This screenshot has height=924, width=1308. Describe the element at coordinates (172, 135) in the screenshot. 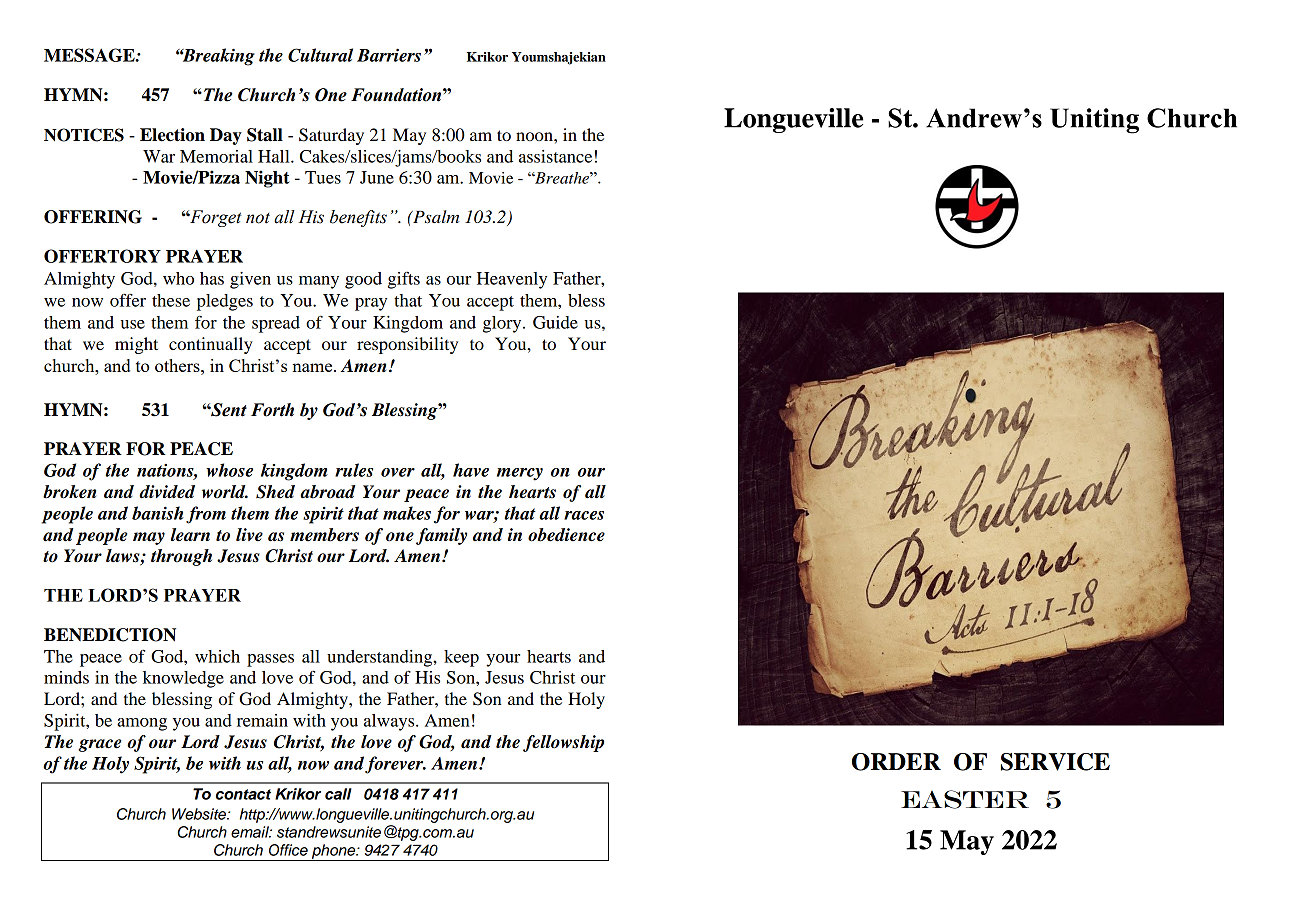

I see `Election` at that location.
